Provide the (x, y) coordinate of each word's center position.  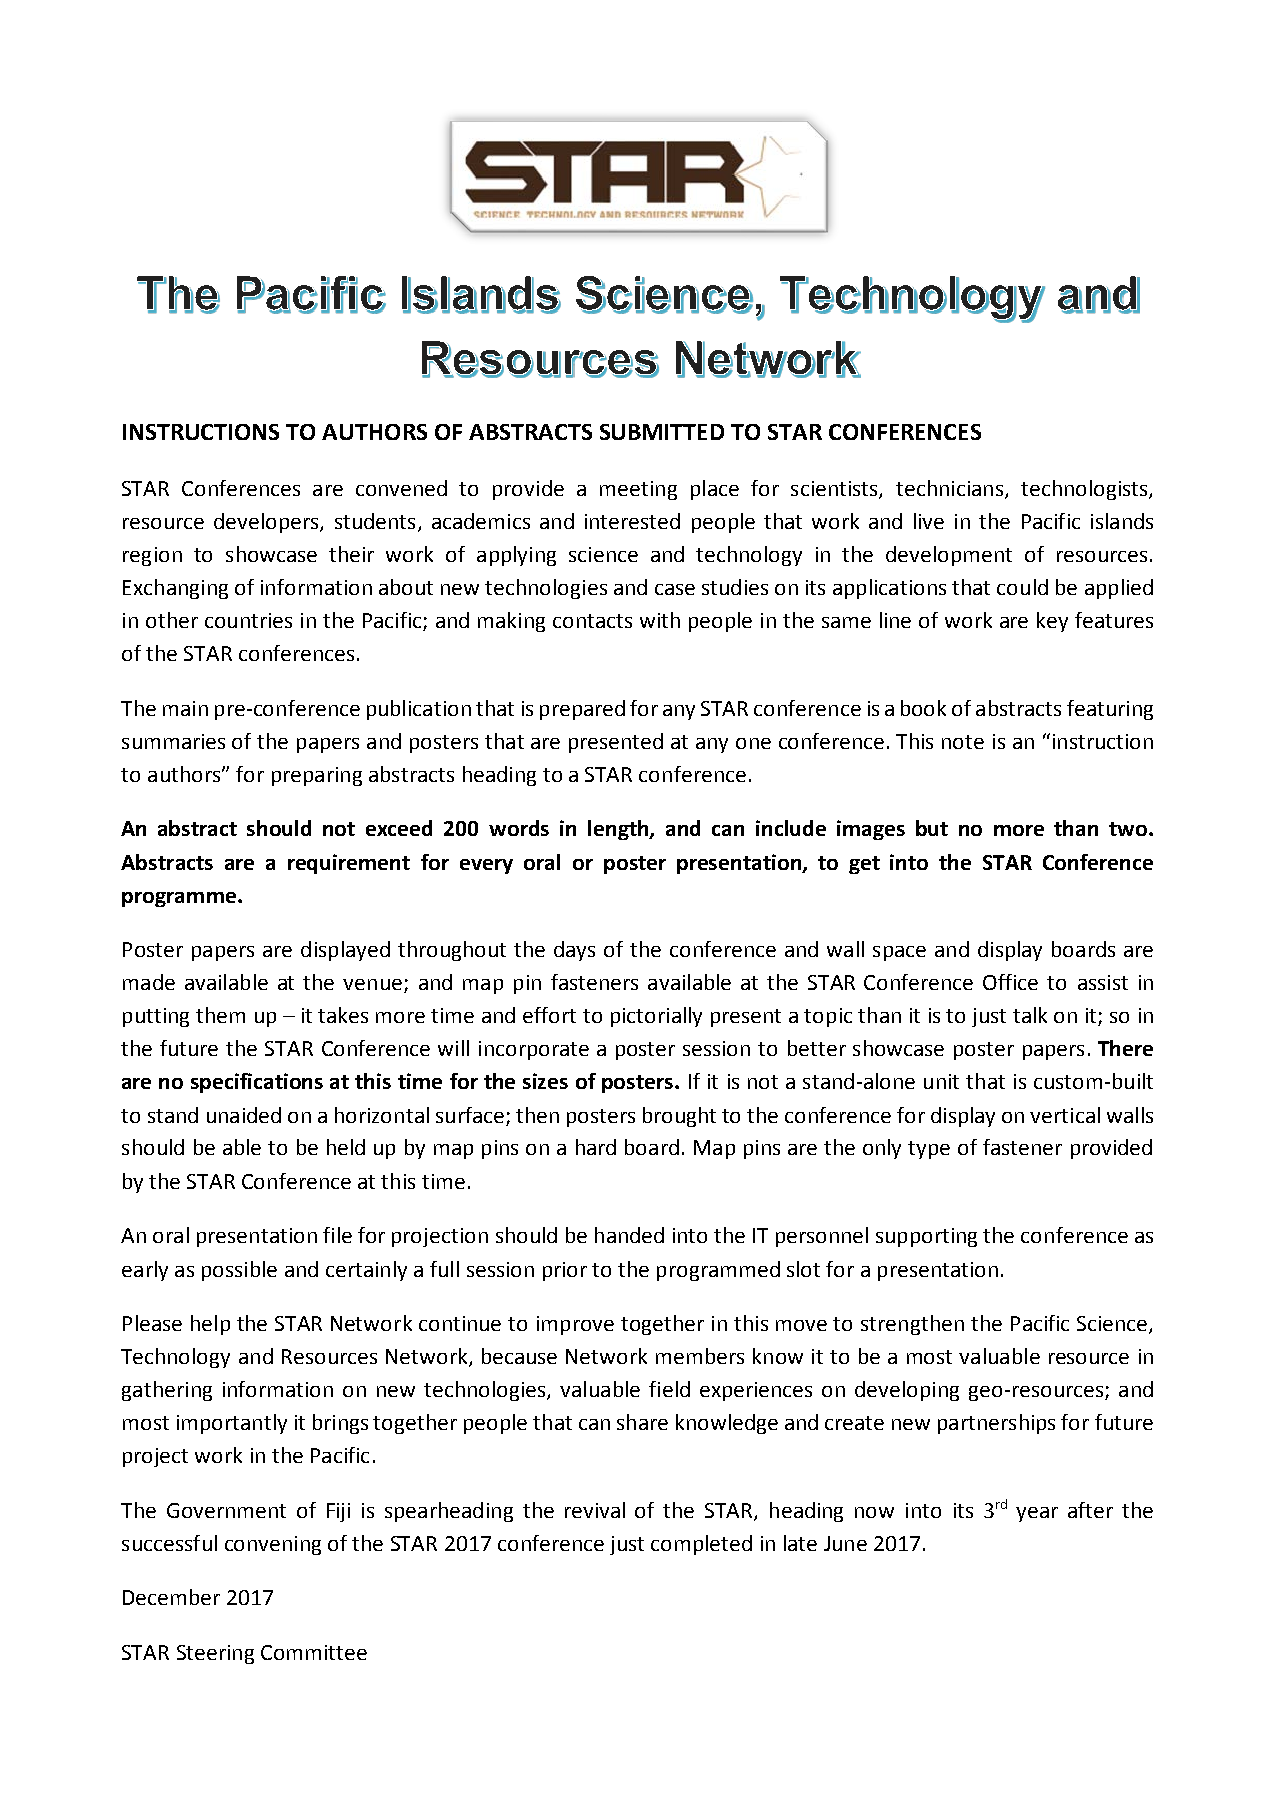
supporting (926, 1237)
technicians (951, 489)
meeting (638, 490)
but (932, 828)
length (619, 830)
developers (267, 523)
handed (629, 1235)
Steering (215, 1654)
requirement (349, 864)
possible (239, 1271)
